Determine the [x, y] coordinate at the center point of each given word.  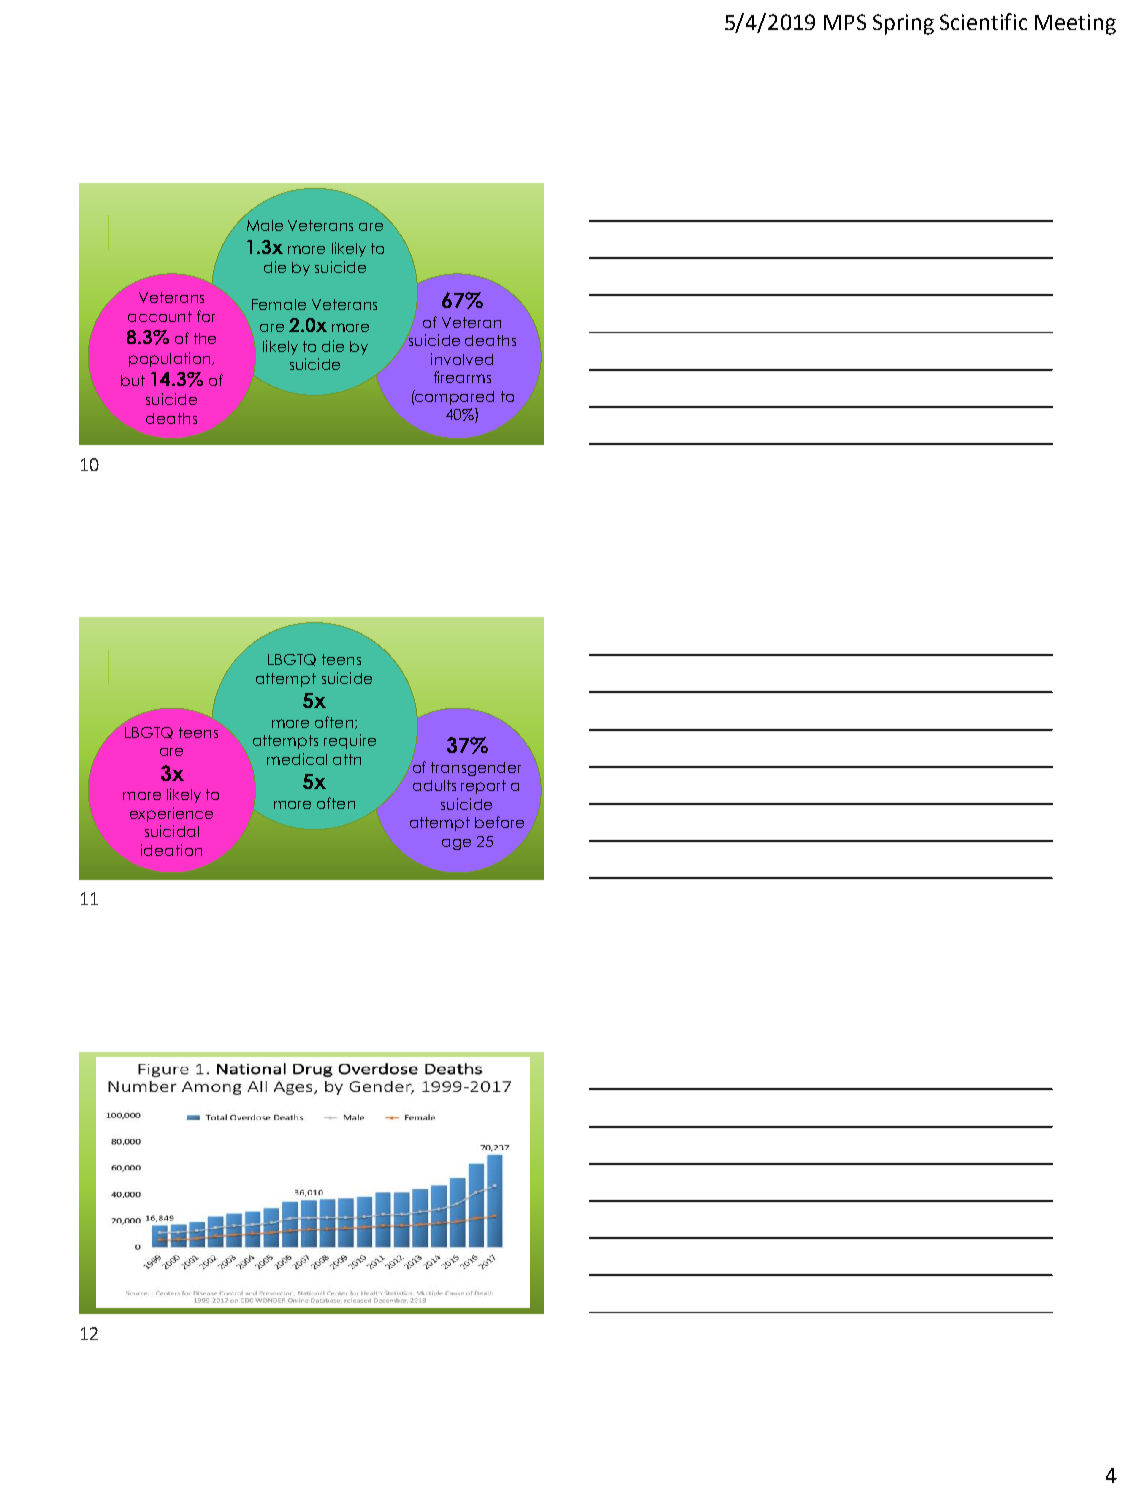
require [350, 741]
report [483, 787]
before [499, 822]
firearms [462, 377]
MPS [845, 22]
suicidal [172, 831]
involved [462, 359]
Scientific [983, 21]
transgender [476, 769]
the [205, 338]
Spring [903, 24]
